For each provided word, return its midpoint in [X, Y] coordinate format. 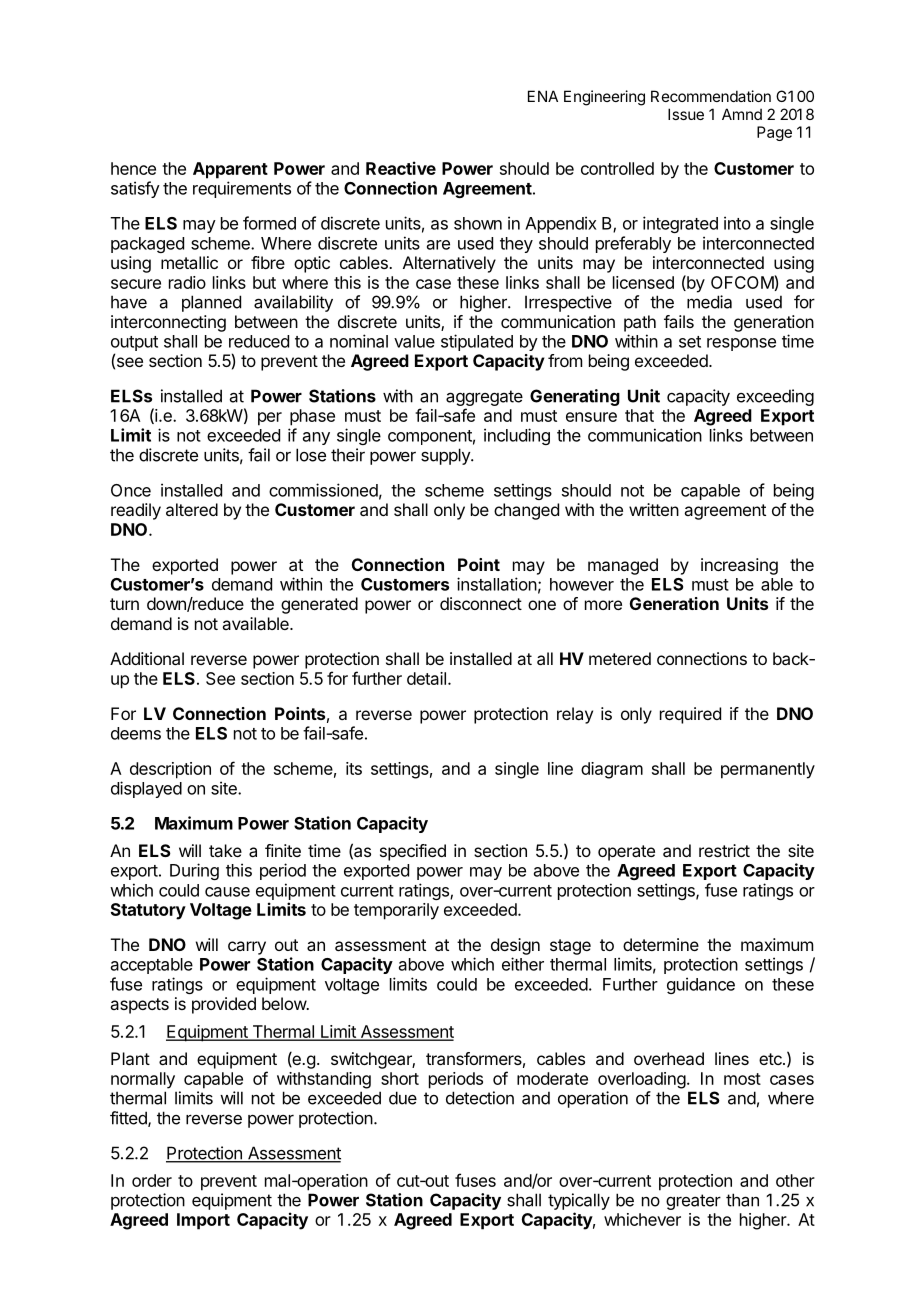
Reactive [401, 168]
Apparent [230, 170]
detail [426, 678]
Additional [147, 658]
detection [480, 1098]
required [690, 715]
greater [693, 1202]
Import [203, 1221]
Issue [686, 114]
